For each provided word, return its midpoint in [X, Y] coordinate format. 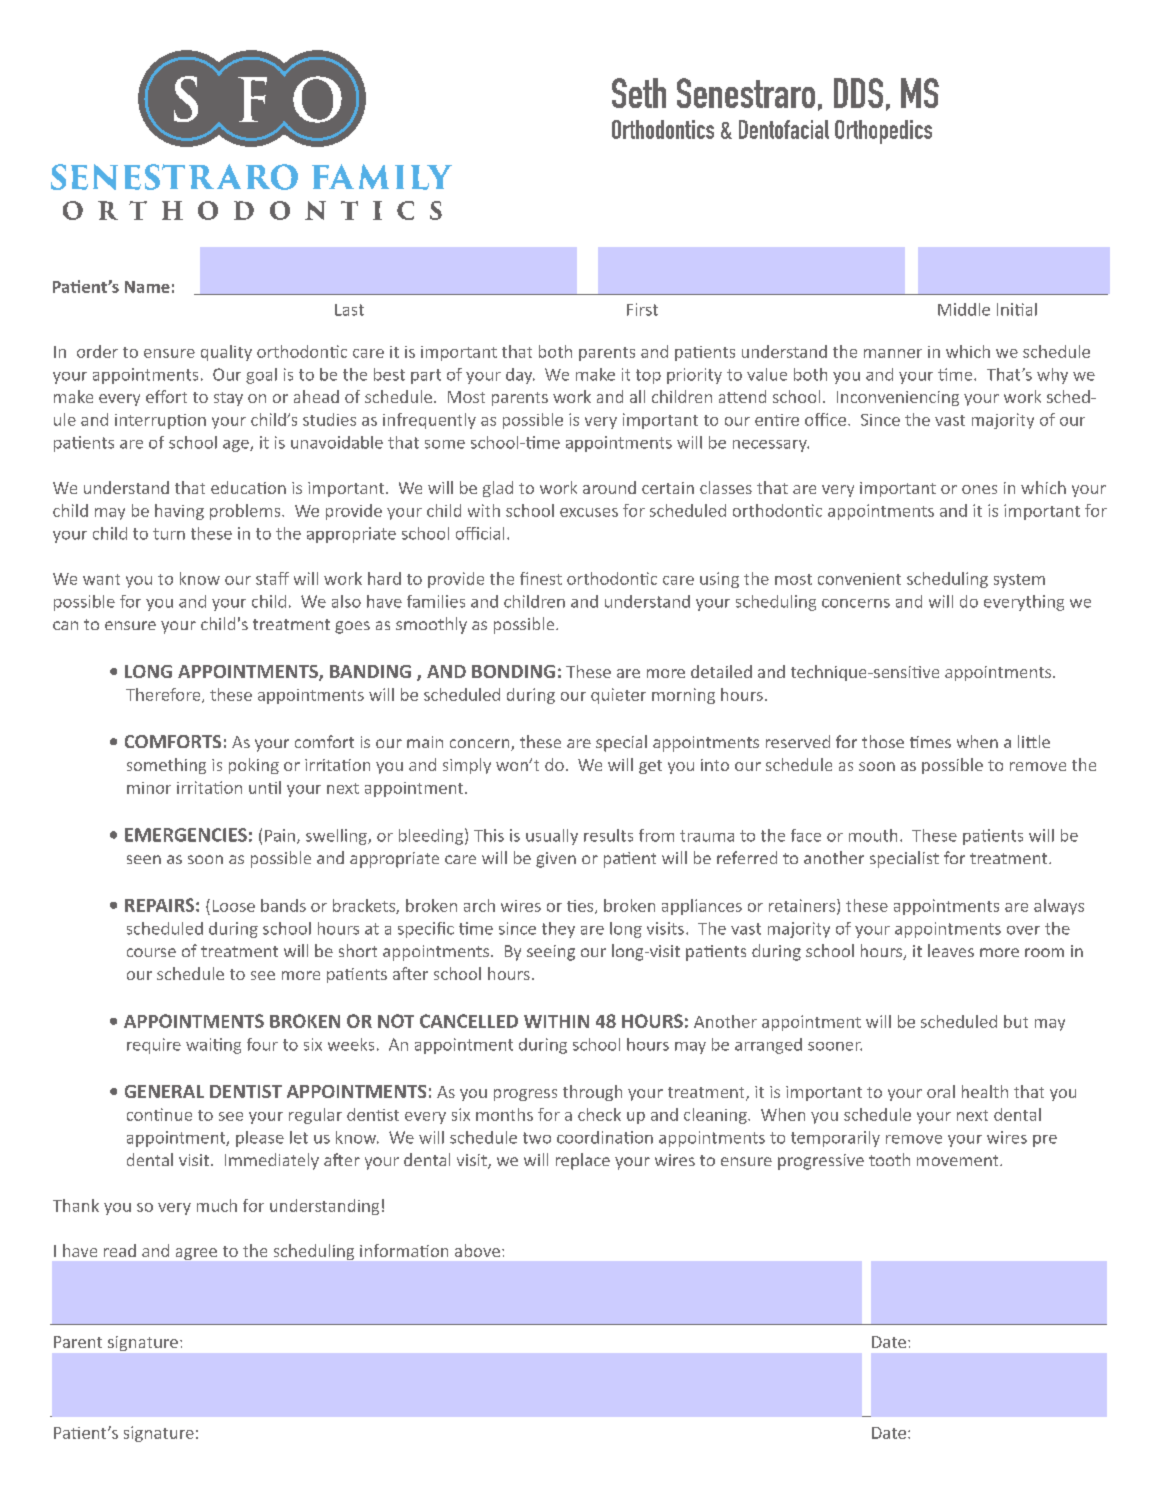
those [883, 741]
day [520, 376]
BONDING [513, 671]
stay [228, 399]
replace [583, 1161]
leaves [951, 950]
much [217, 1205]
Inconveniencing [898, 398]
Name [147, 287]
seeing [551, 953]
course [151, 952]
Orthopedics [883, 132]
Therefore [164, 695]
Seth [639, 93]
